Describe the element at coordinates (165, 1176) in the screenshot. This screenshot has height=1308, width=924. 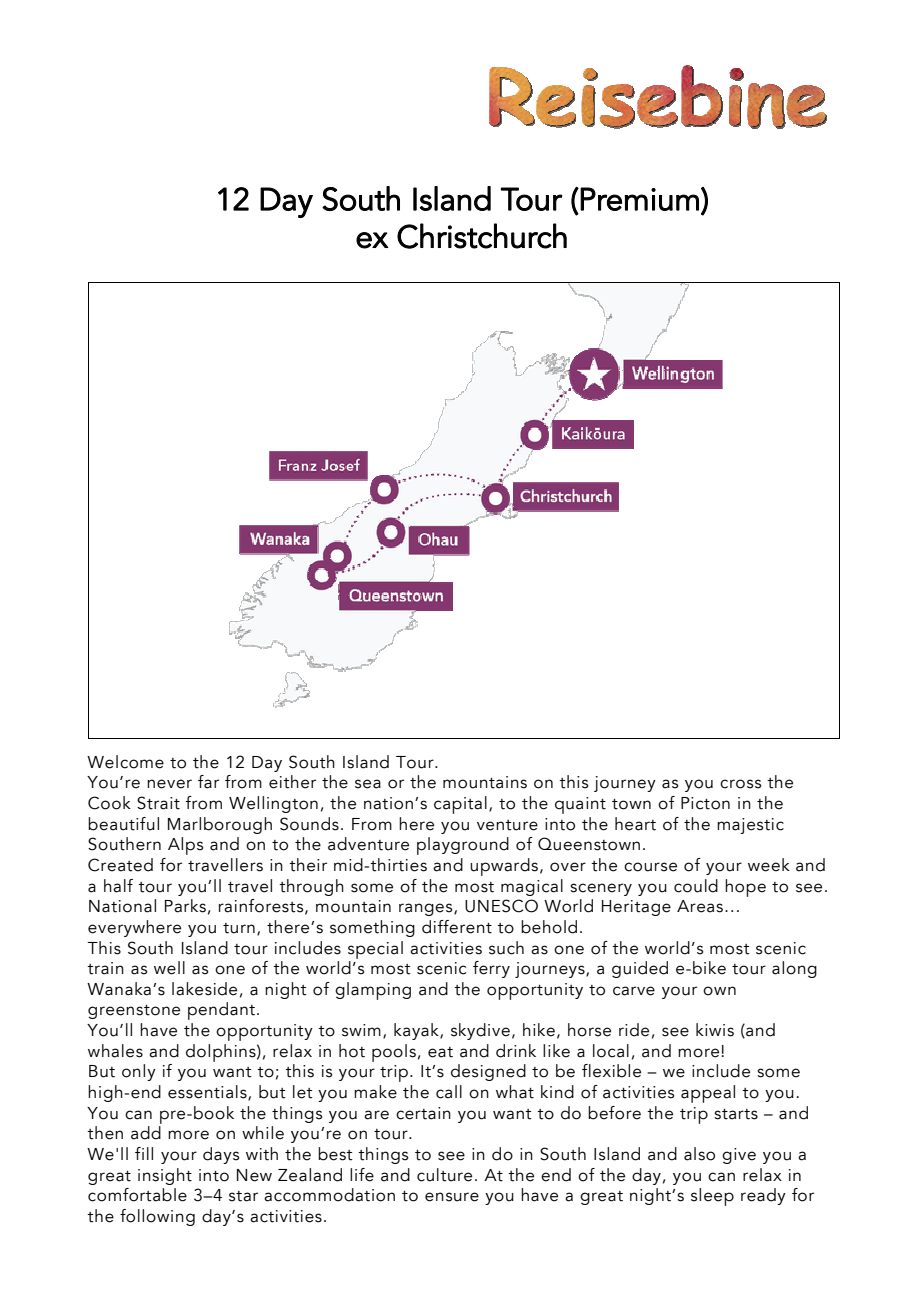
I see `insight` at that location.
